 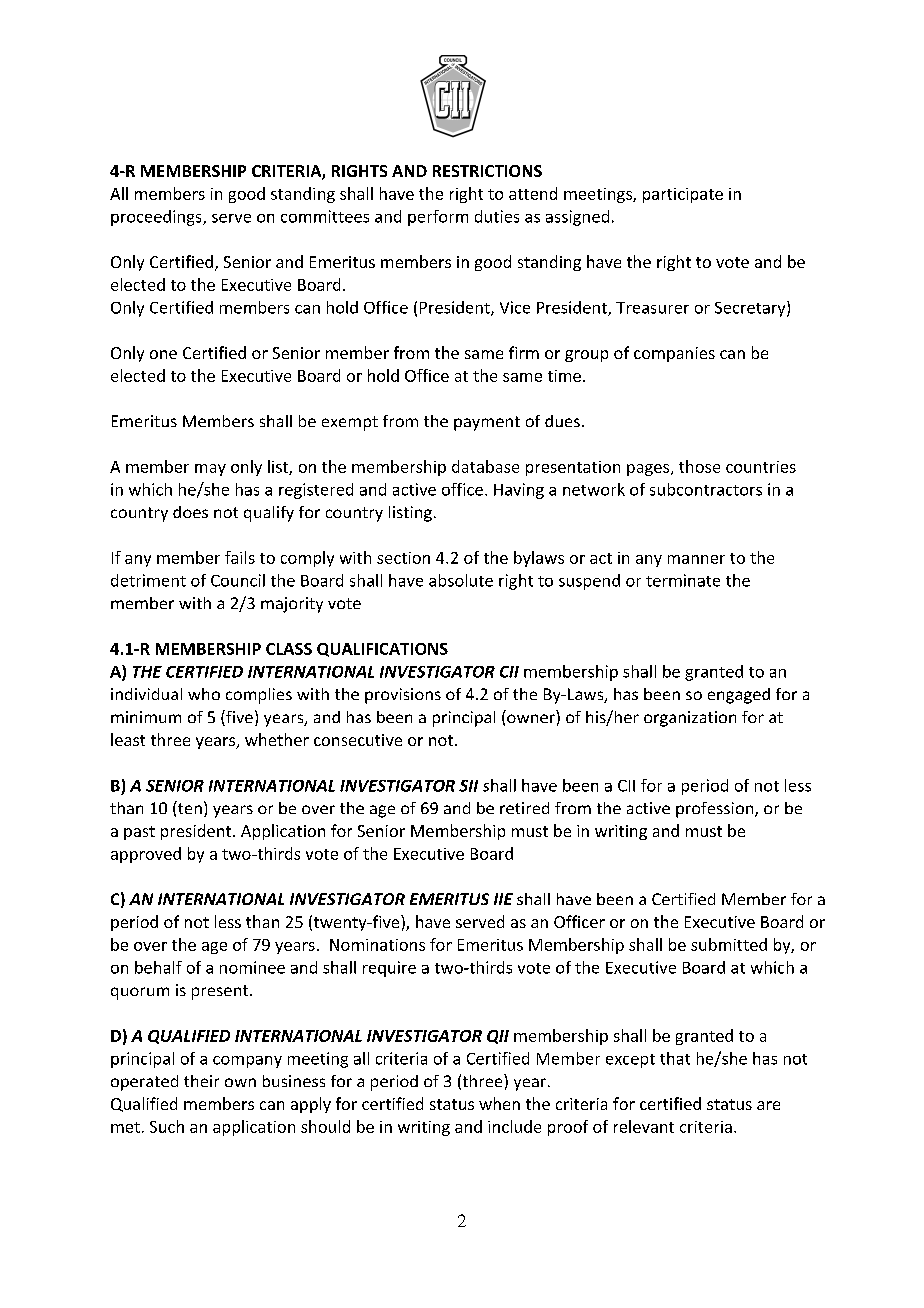 What do you see at coordinates (485, 466) in the image?
I see `database` at bounding box center [485, 466].
